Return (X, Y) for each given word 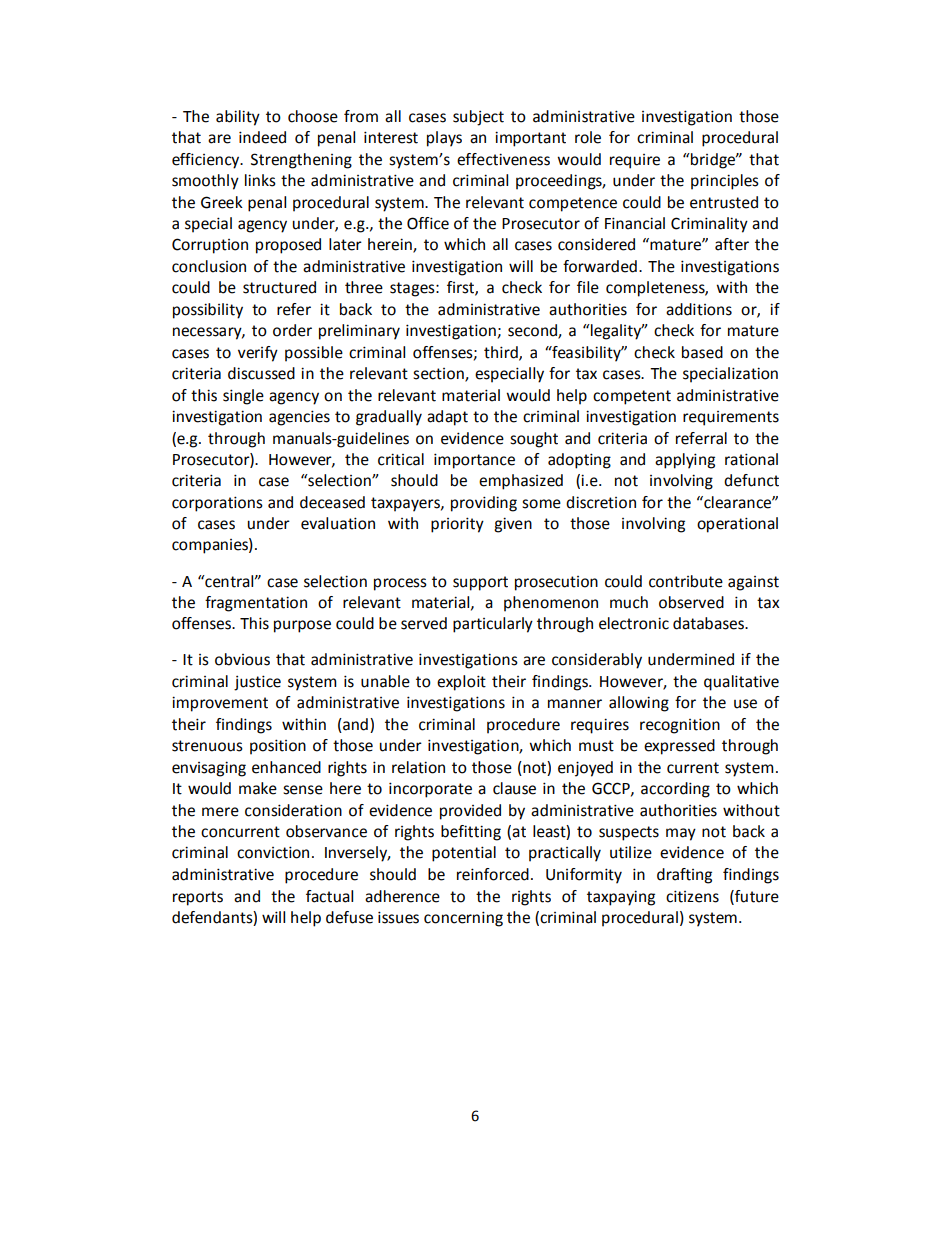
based (702, 352)
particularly (493, 625)
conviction (273, 852)
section (439, 374)
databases (709, 623)
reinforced (493, 874)
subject (478, 118)
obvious (242, 659)
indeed (262, 137)
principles (725, 182)
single (243, 397)
